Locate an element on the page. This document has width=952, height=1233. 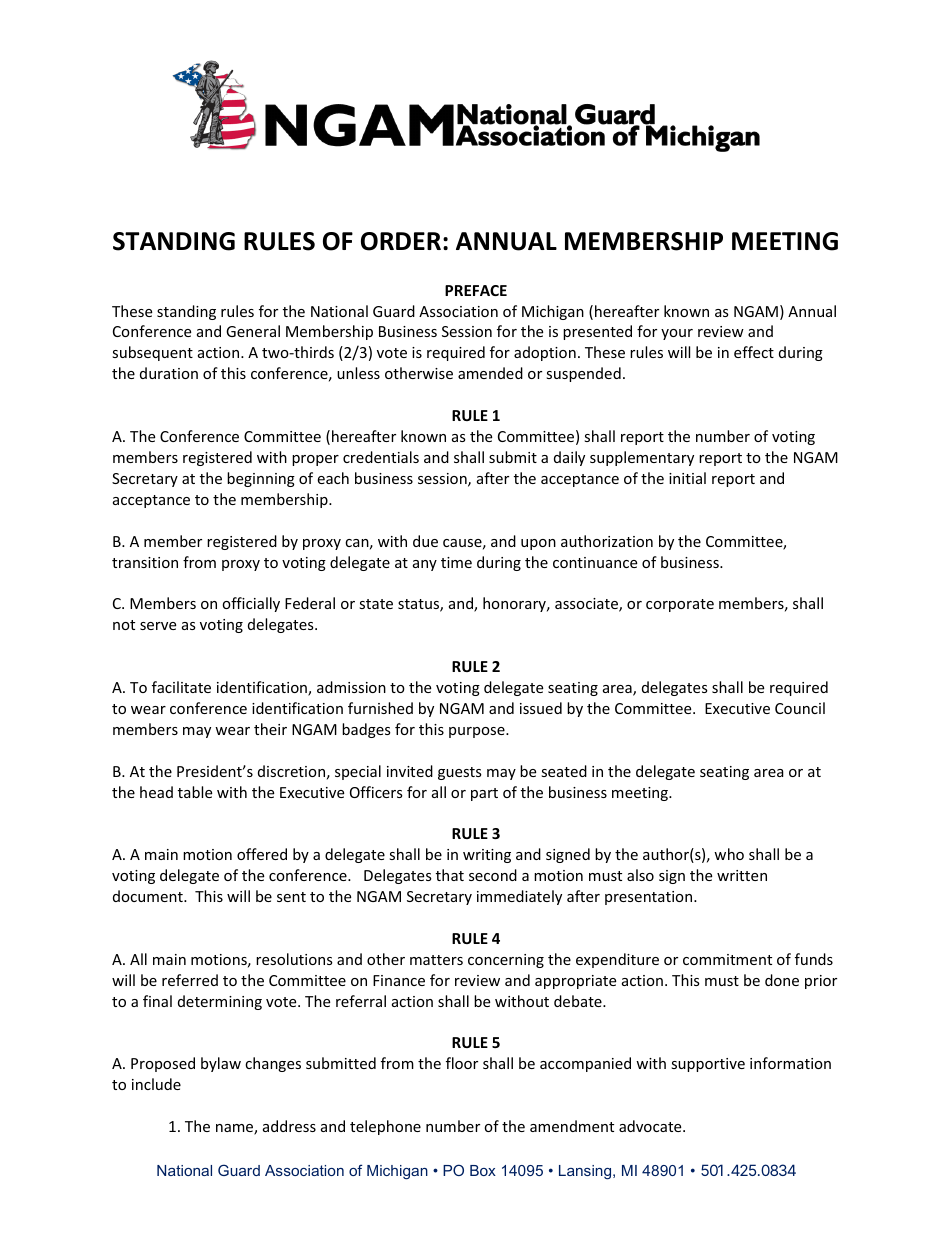
your is located at coordinates (677, 334).
